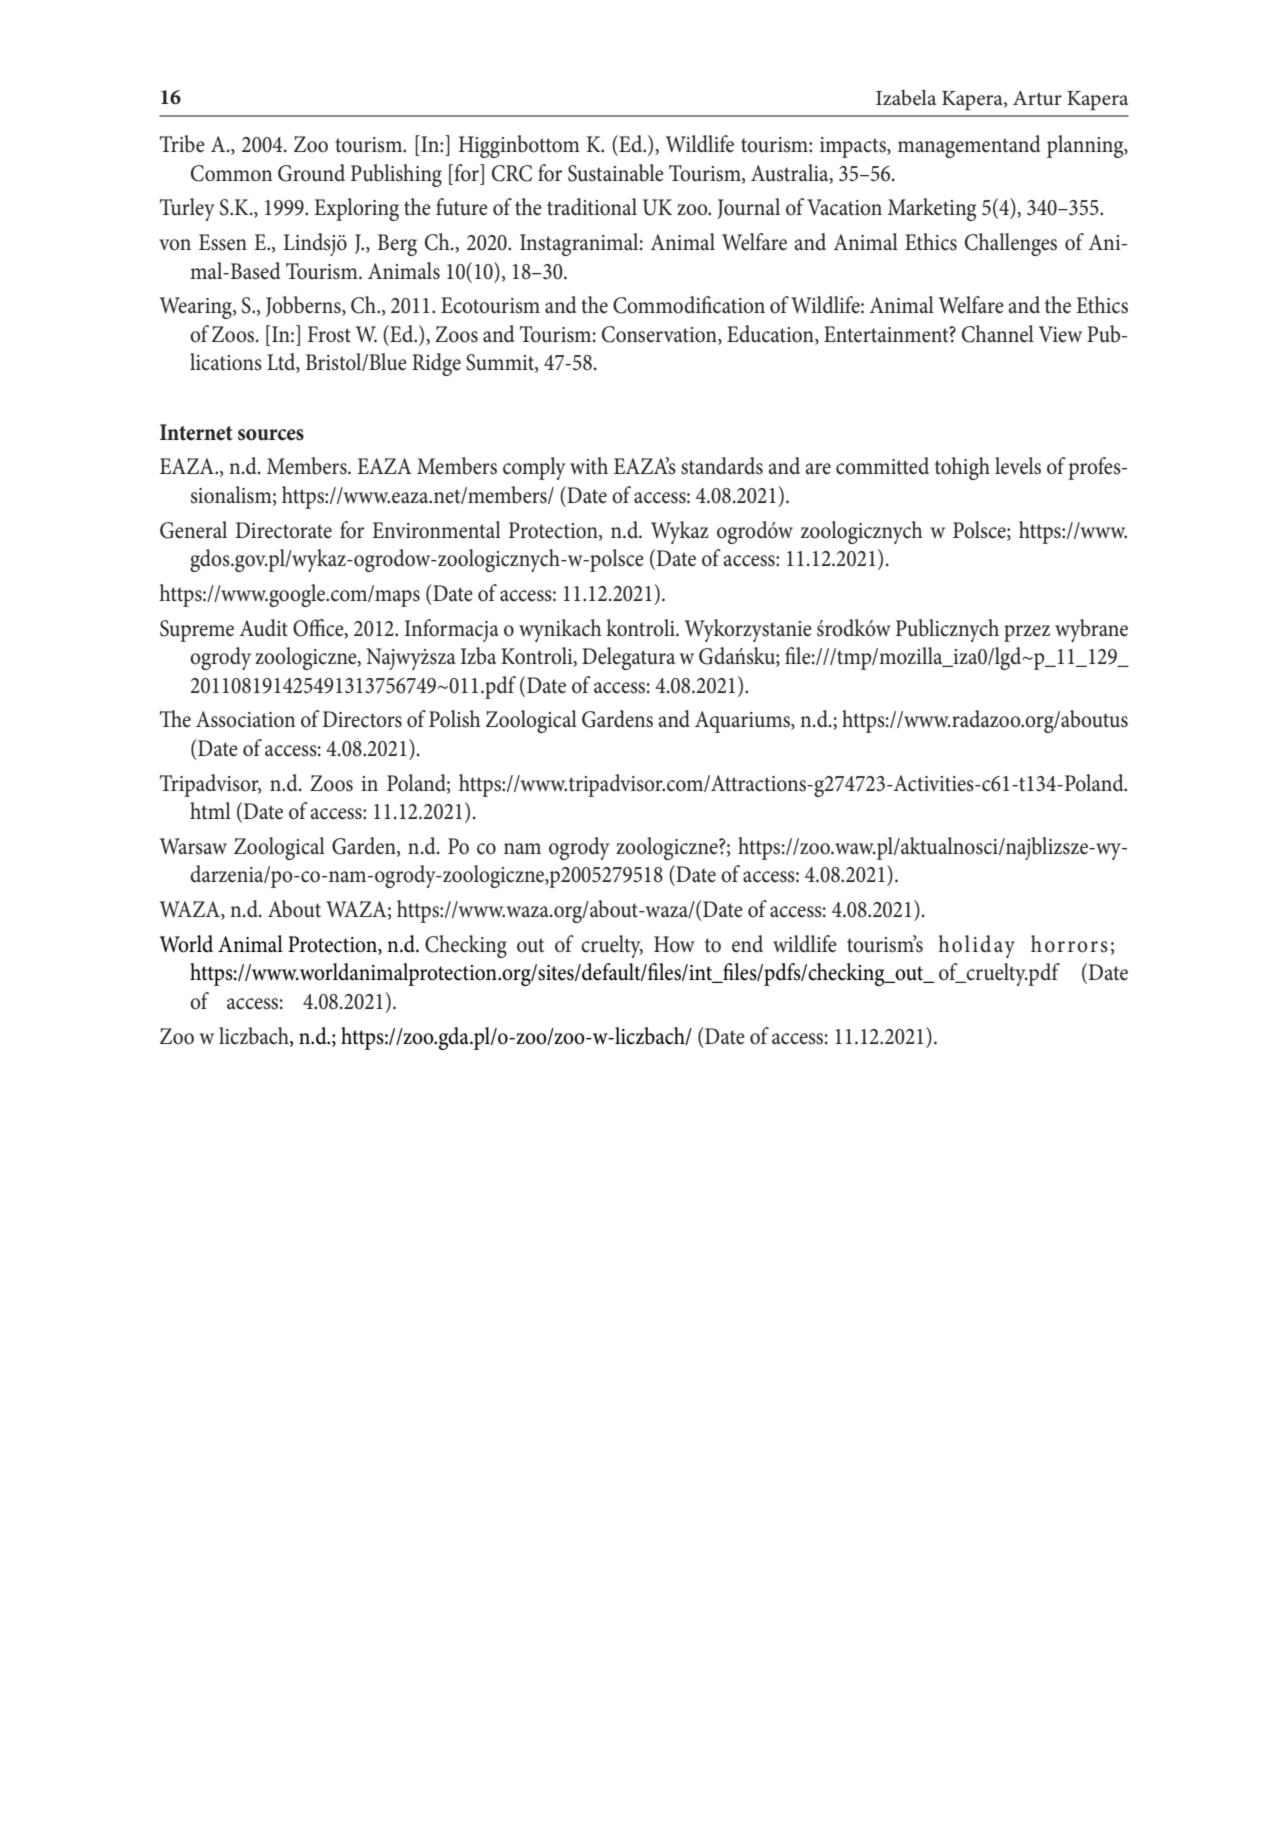  What do you see at coordinates (263, 628) in the screenshot?
I see `Audit` at bounding box center [263, 628].
